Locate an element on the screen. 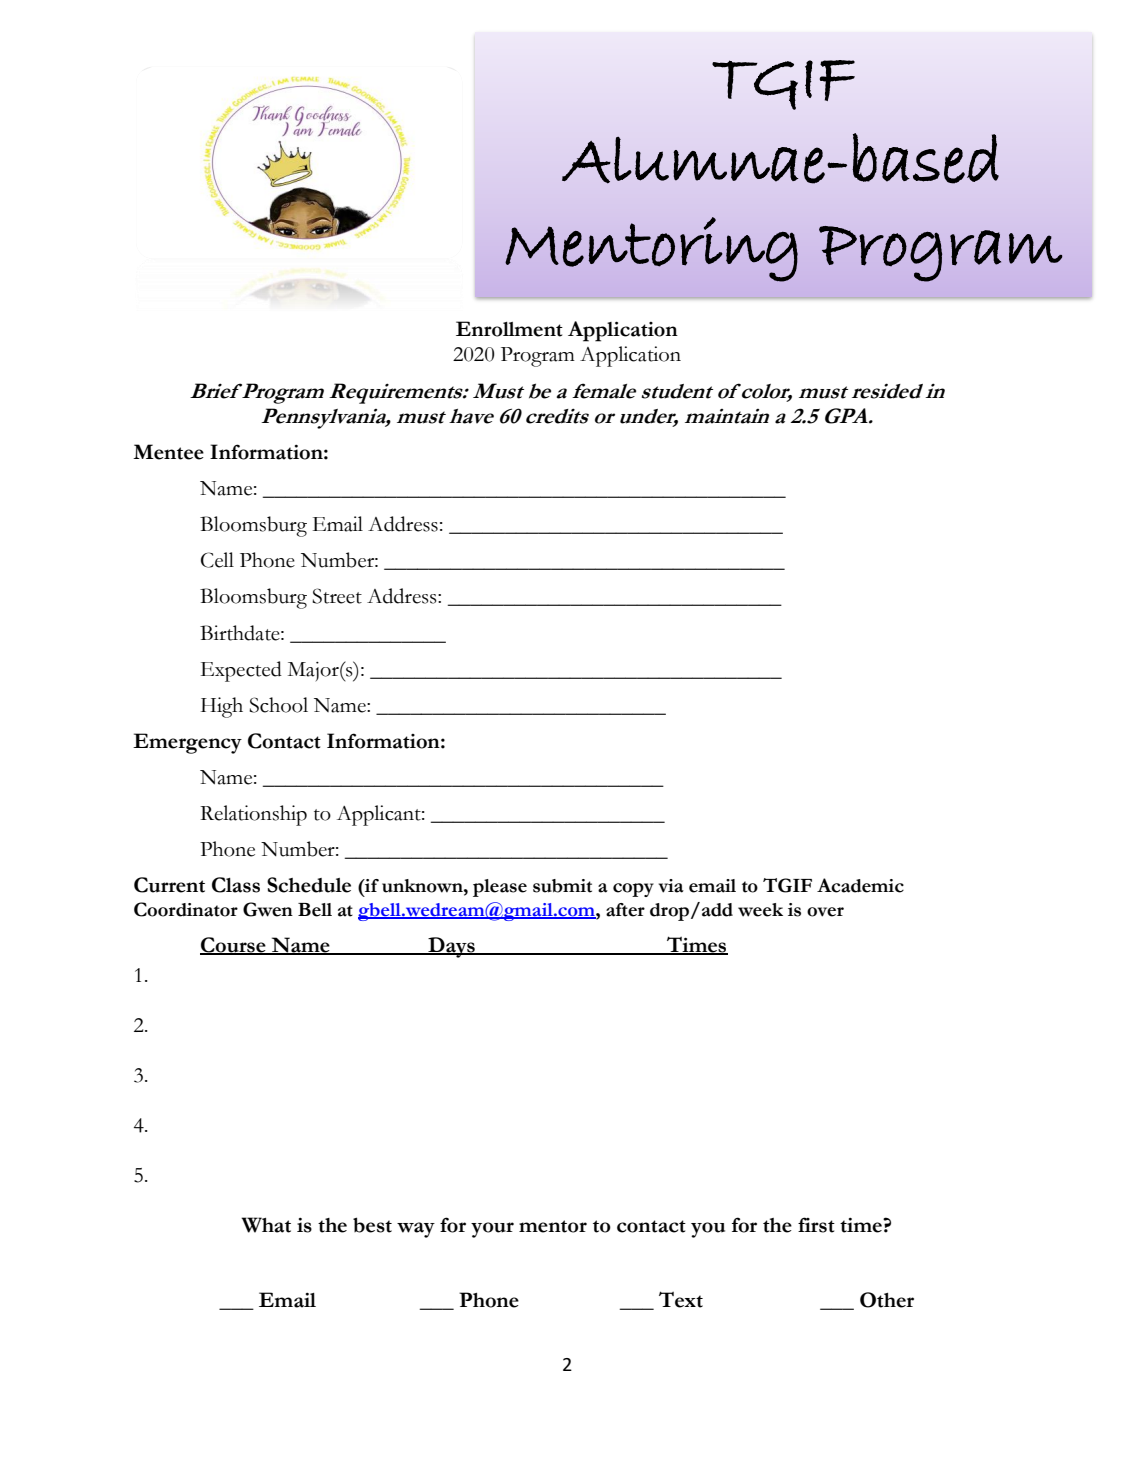 This screenshot has height=1468, width=1134. What is located at coordinates (266, 1225).
